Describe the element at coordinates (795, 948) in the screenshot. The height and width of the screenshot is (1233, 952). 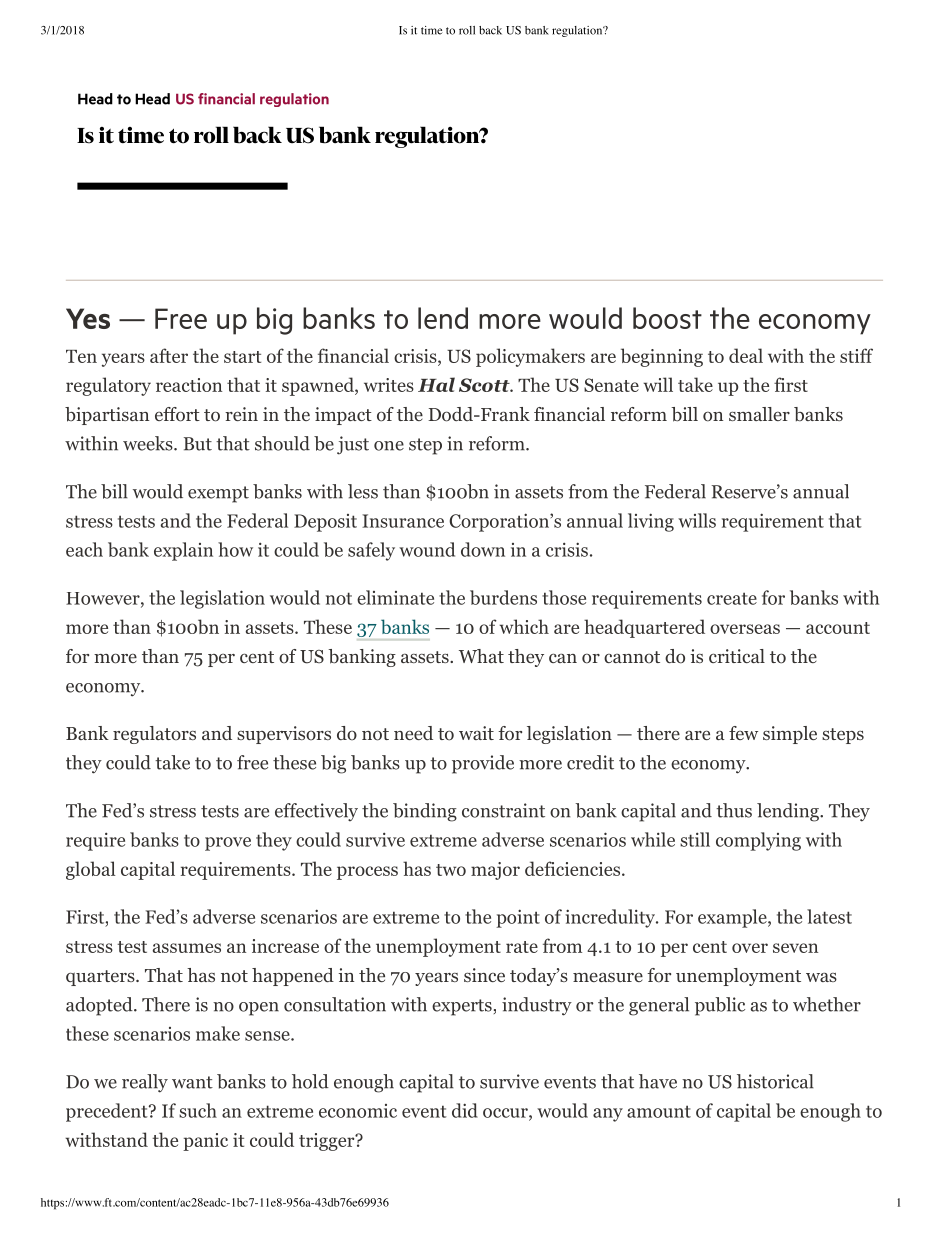
I see `seven` at that location.
